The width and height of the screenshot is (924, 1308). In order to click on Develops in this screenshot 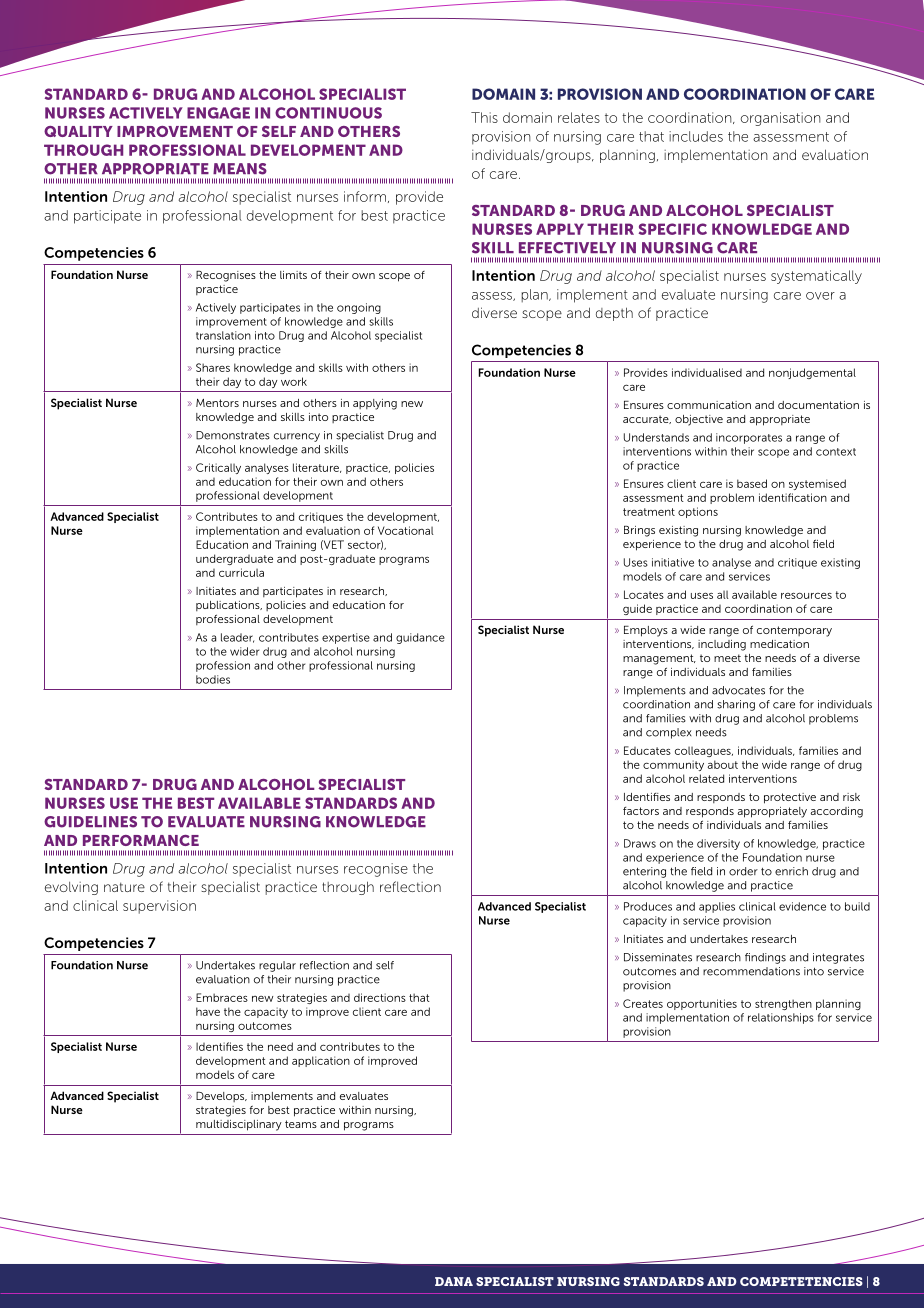, I will do `click(221, 1097)`.
